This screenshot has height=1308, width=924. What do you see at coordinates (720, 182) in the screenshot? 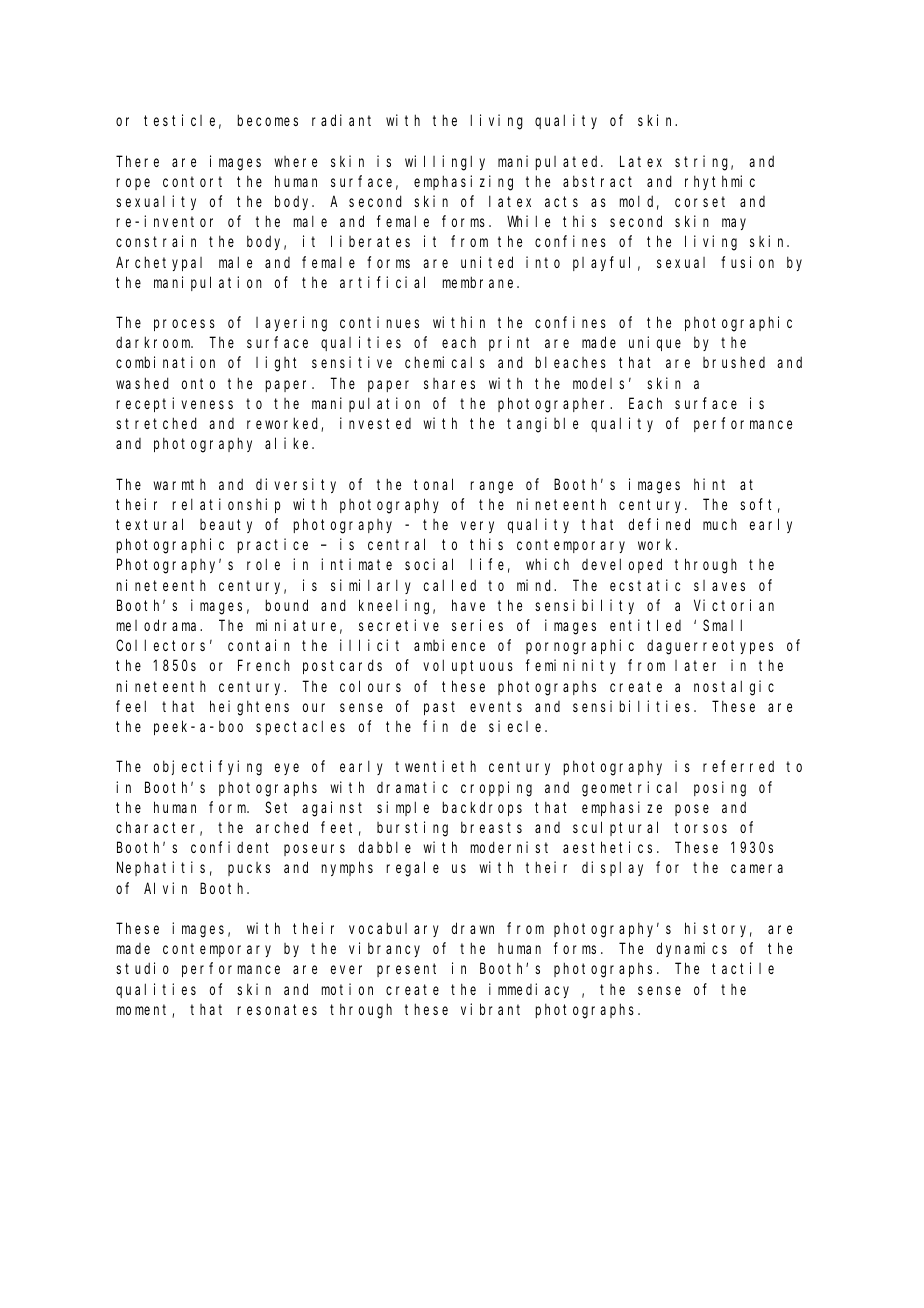
I see `rhythmic` at bounding box center [720, 182].
